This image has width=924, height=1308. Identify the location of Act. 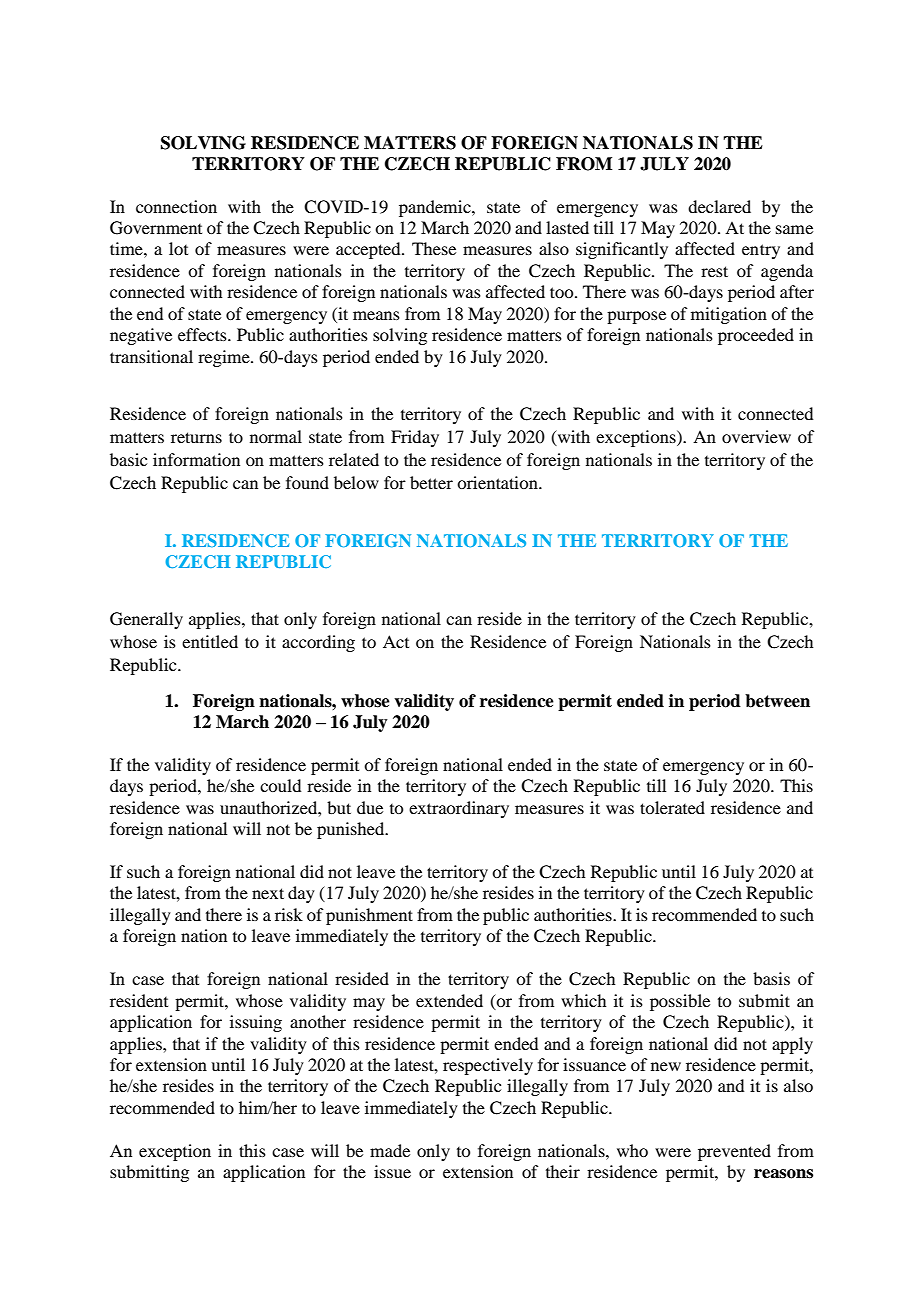
(396, 641).
